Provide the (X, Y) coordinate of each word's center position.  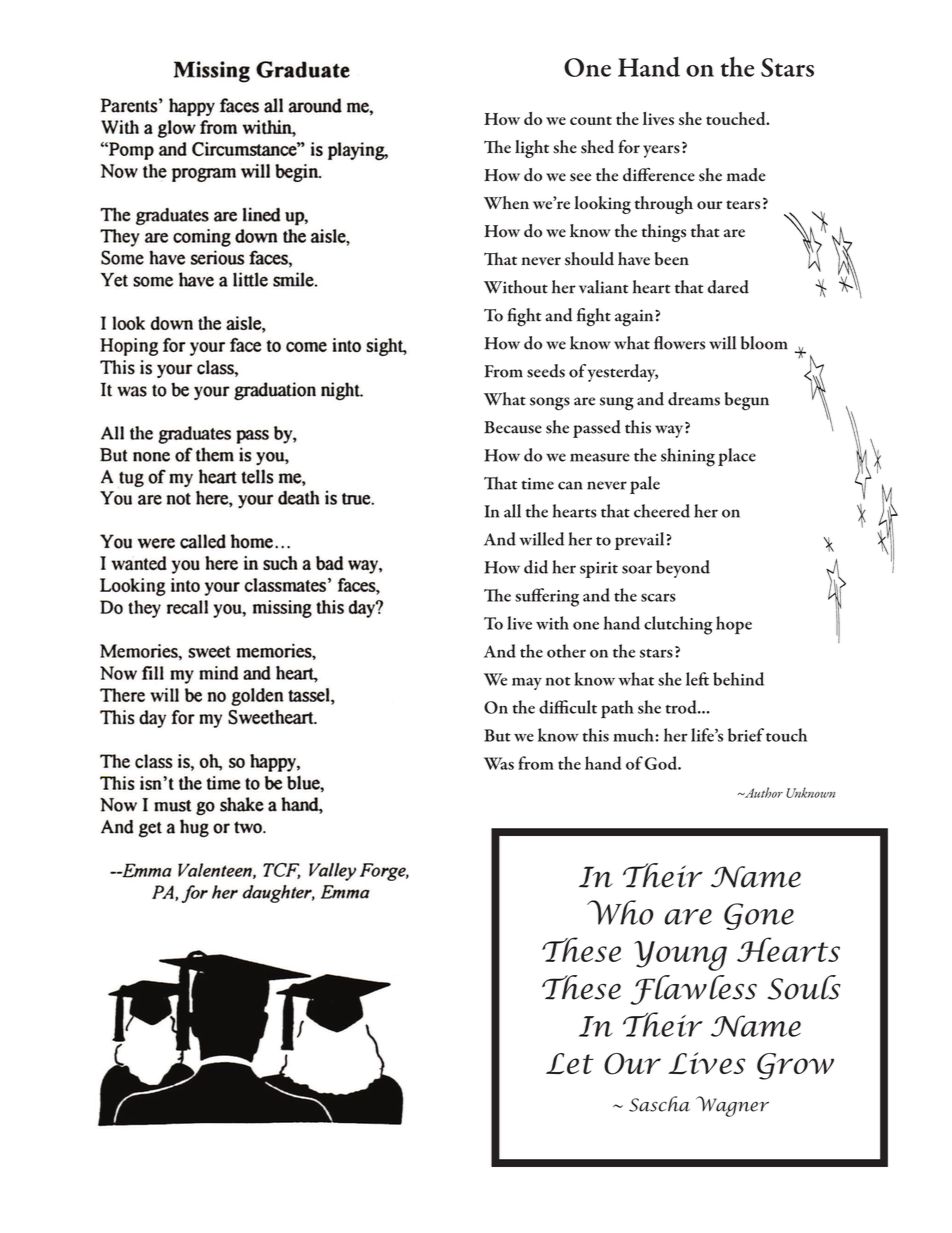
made (746, 175)
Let (570, 1063)
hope (734, 625)
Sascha (659, 1104)
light (532, 149)
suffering (547, 597)
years (661, 151)
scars (658, 597)
